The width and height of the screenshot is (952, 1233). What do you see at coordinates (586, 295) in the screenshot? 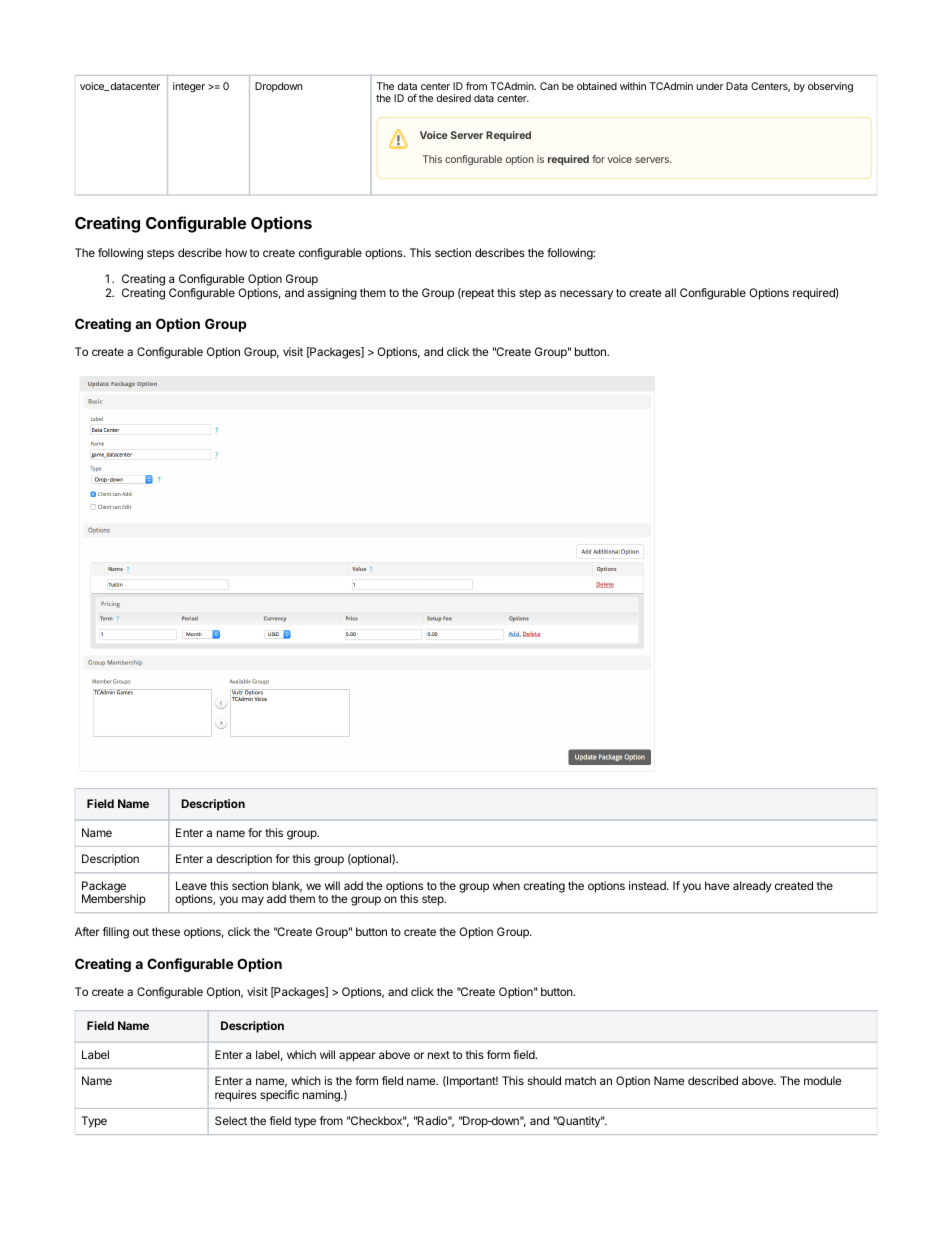
I see `necessary` at bounding box center [586, 295].
